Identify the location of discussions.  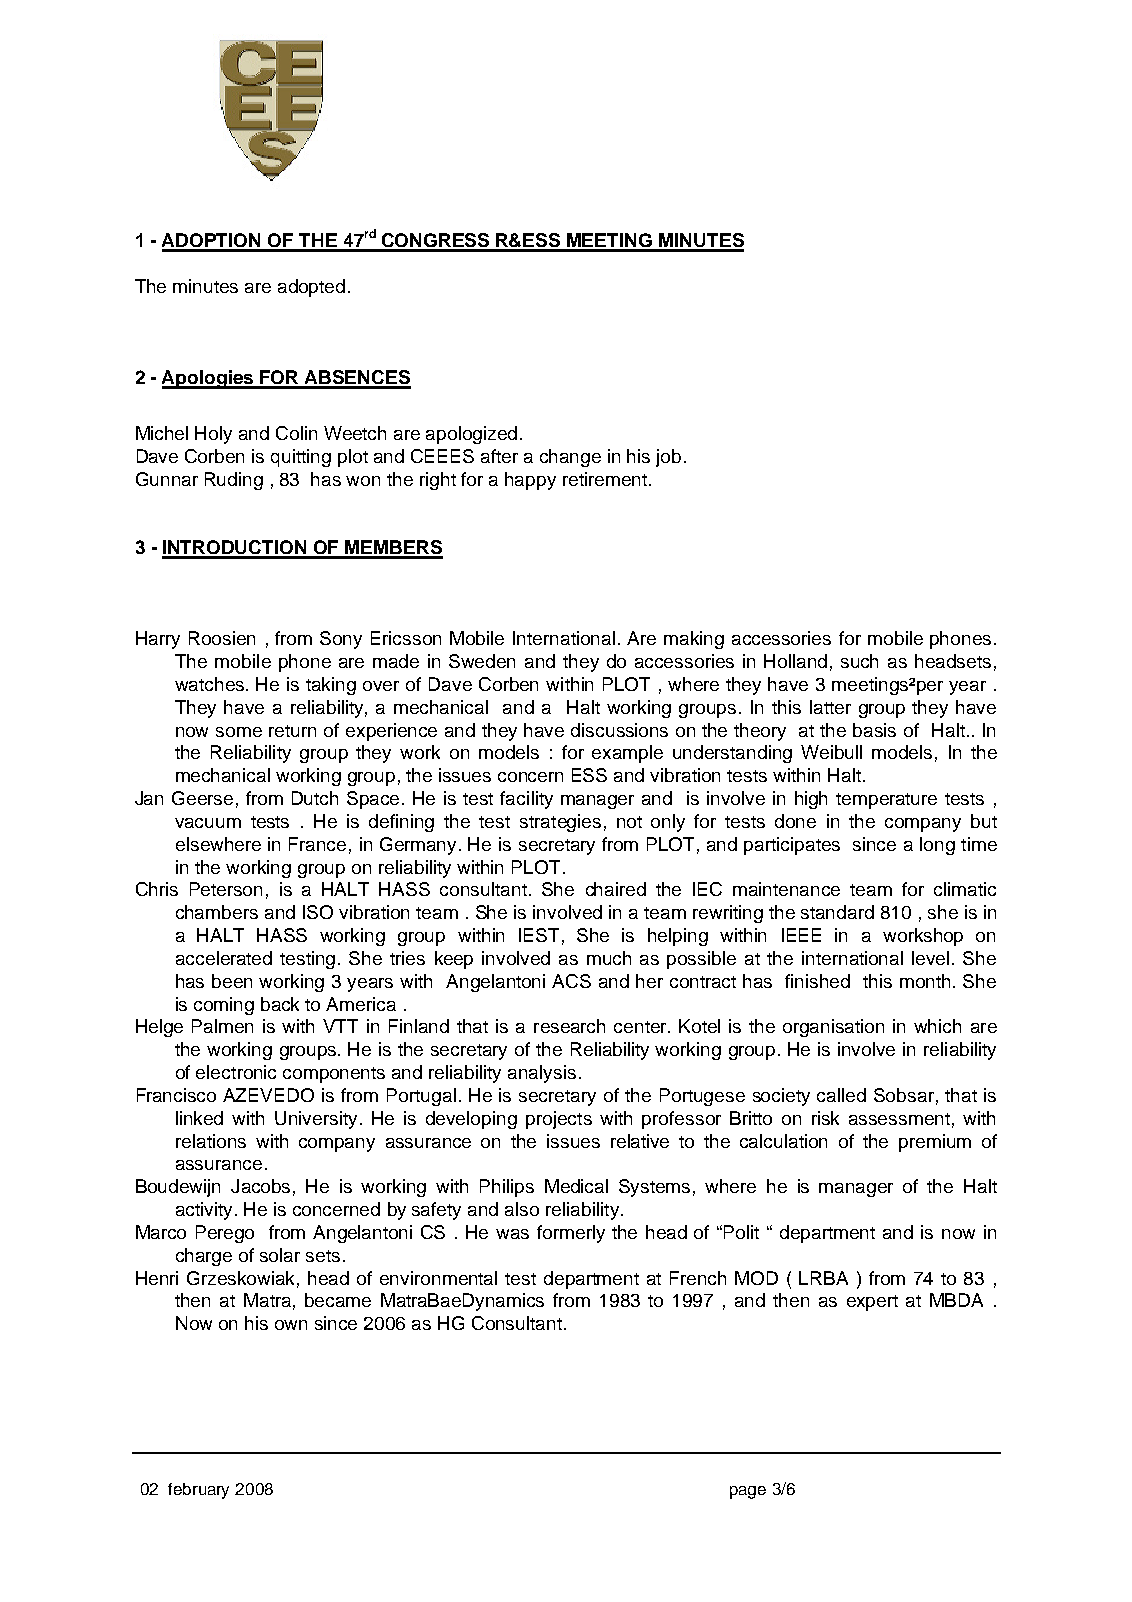
(619, 730).
